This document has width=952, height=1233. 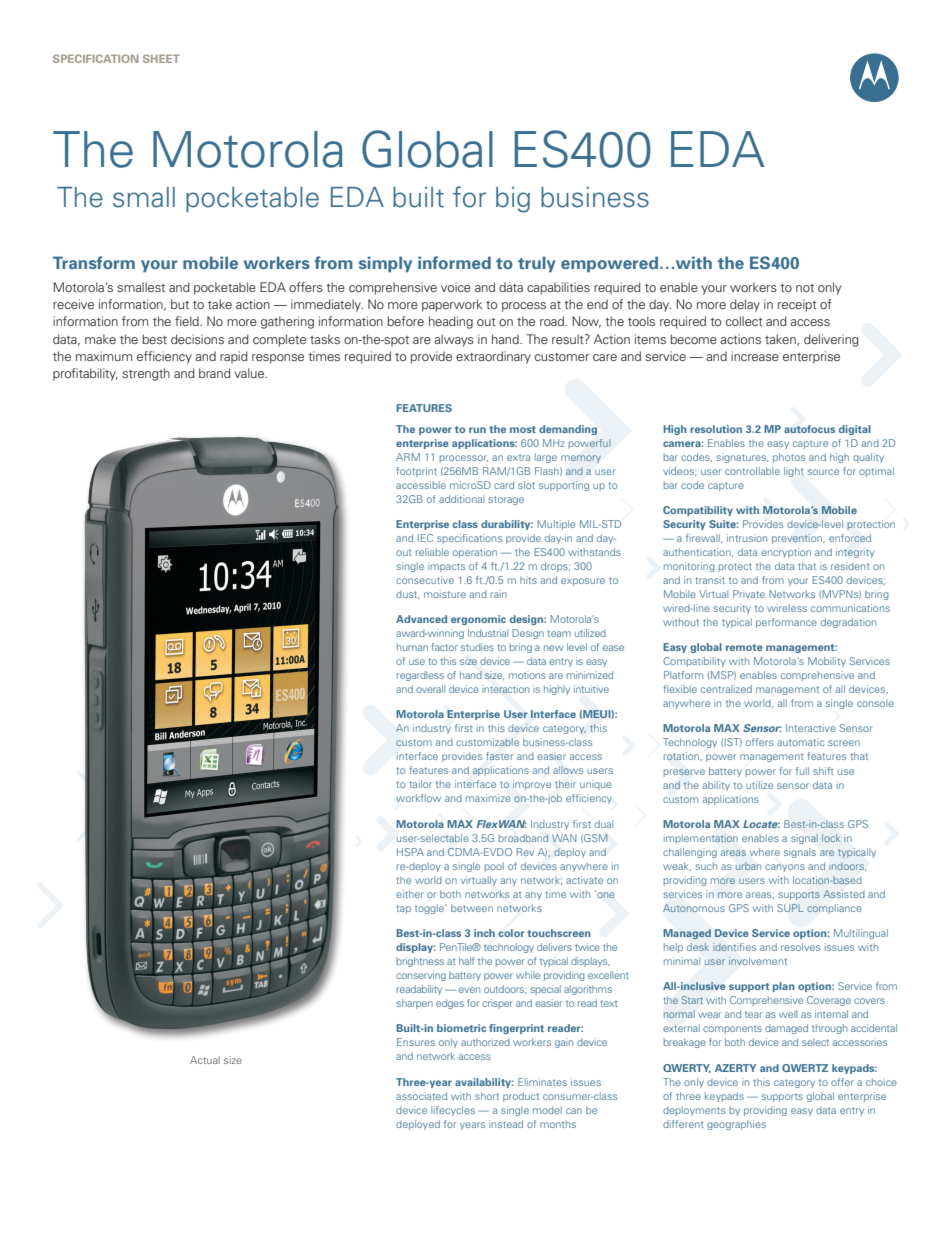 I want to click on wireless, so click(x=787, y=608).
